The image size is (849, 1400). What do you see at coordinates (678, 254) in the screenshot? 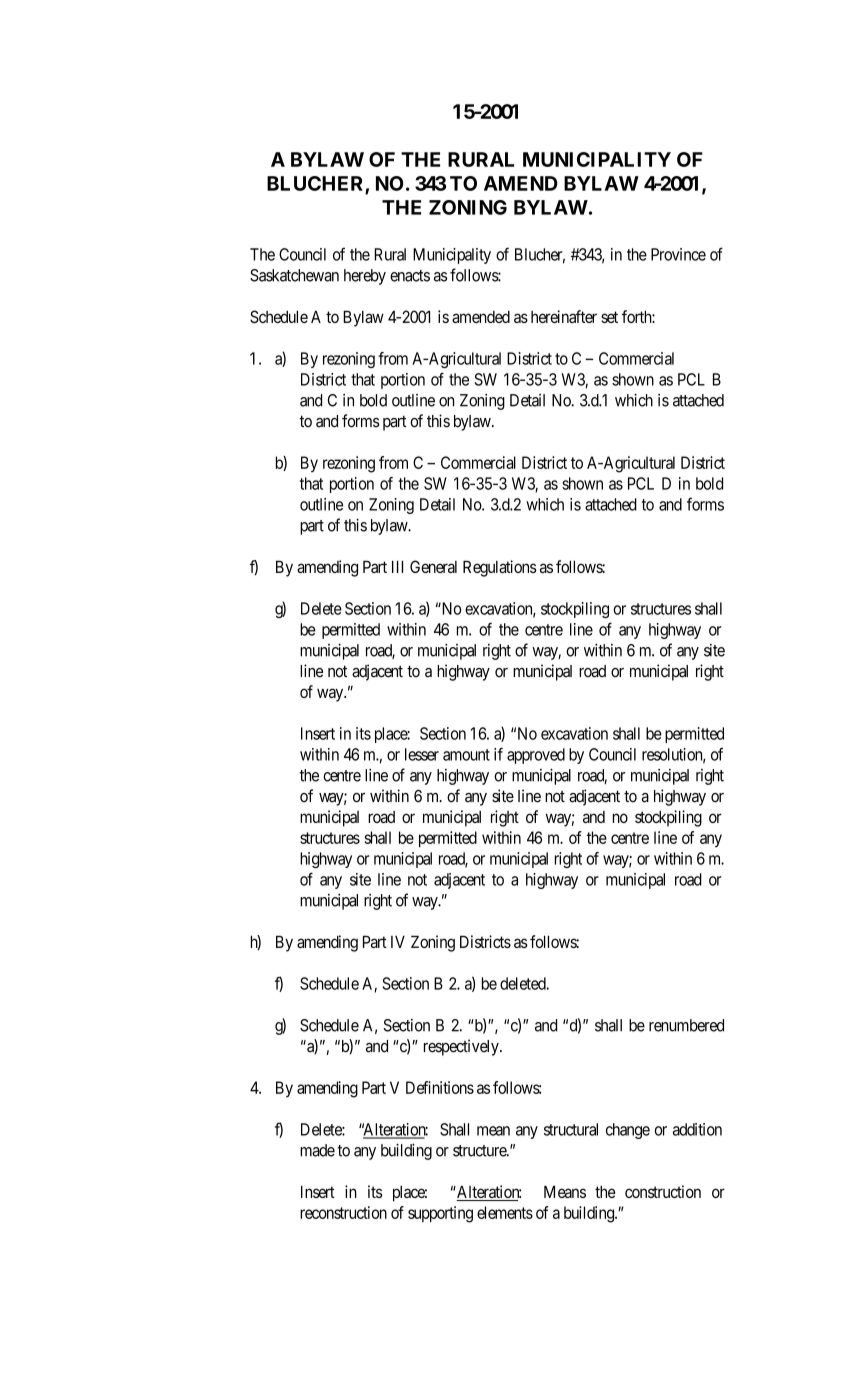
I see `Province` at bounding box center [678, 254].
